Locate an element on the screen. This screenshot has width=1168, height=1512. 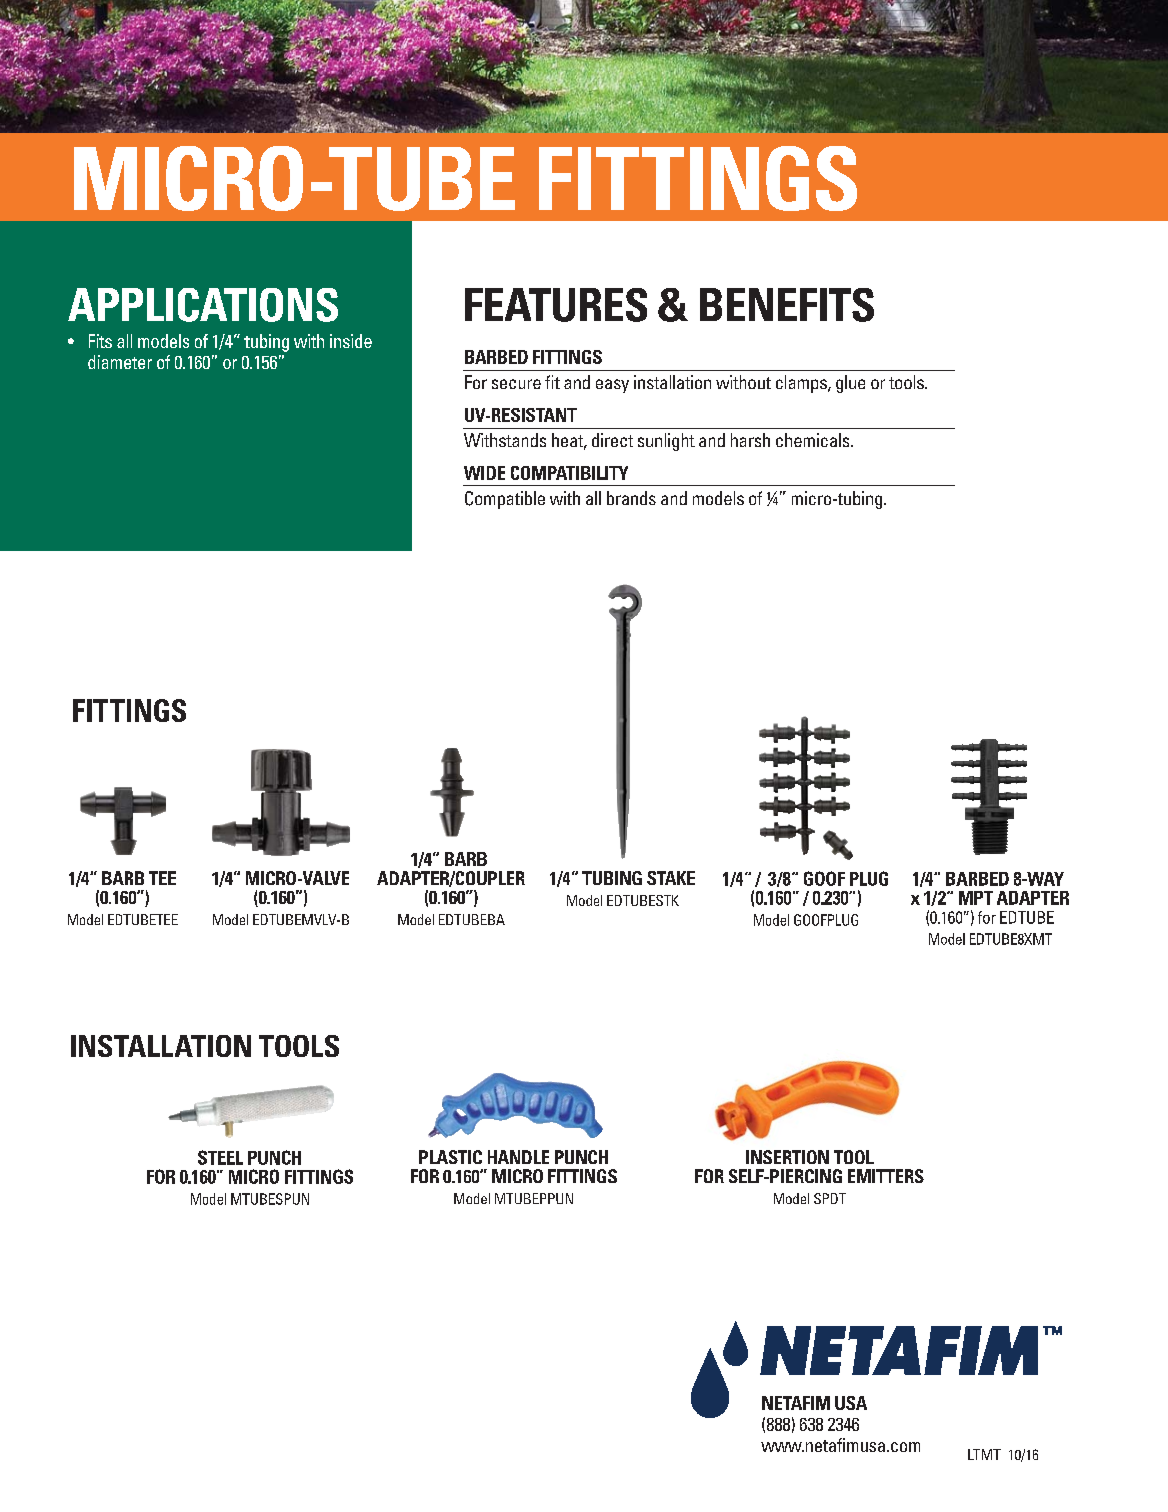
FEATURES is located at coordinates (556, 305).
